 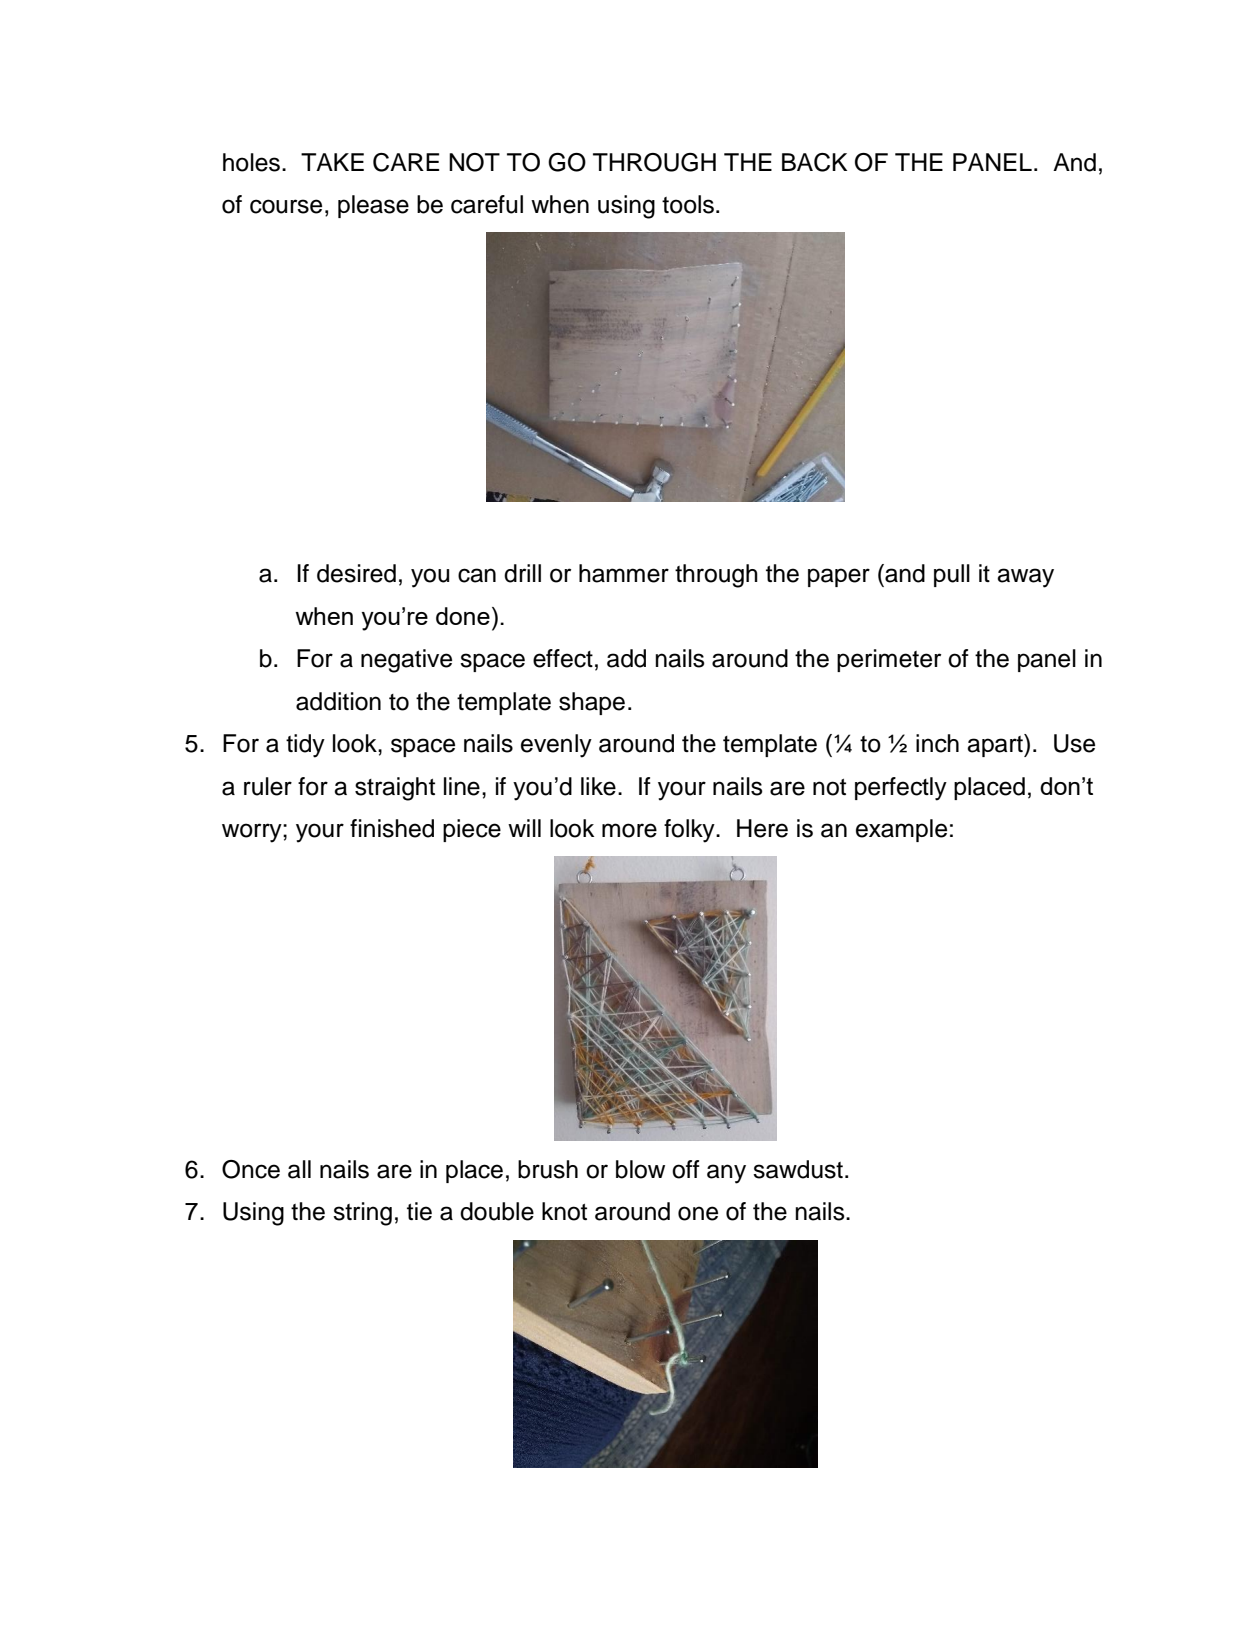 I want to click on apart, so click(x=996, y=745).
